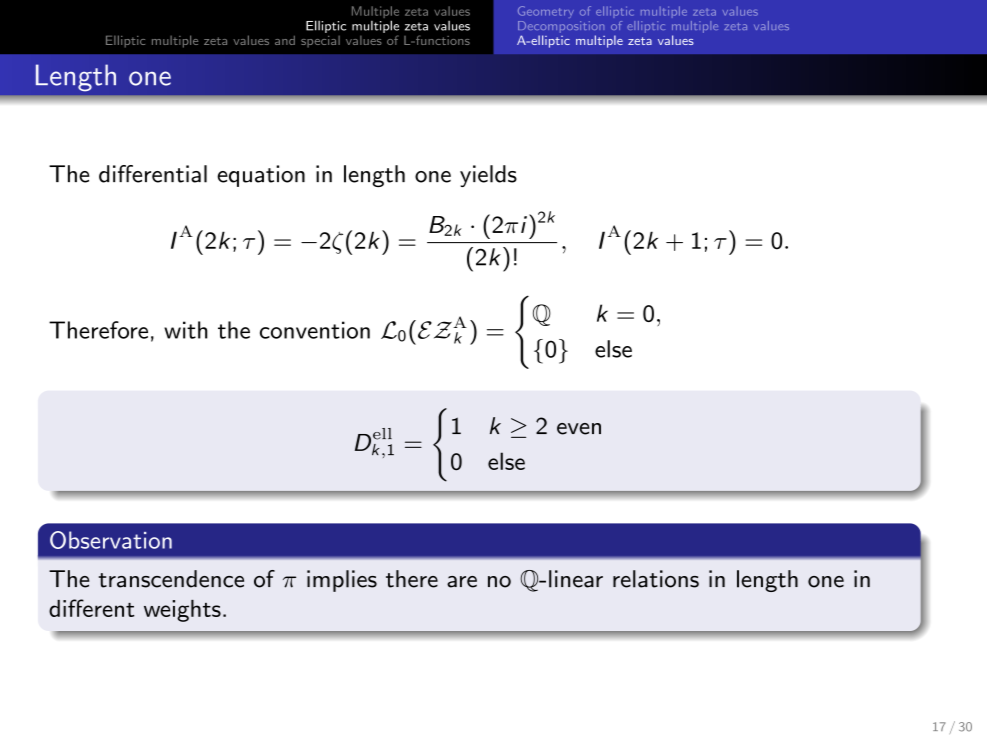 The width and height of the page is (987, 740). What do you see at coordinates (462, 582) in the page?
I see `are` at bounding box center [462, 582].
